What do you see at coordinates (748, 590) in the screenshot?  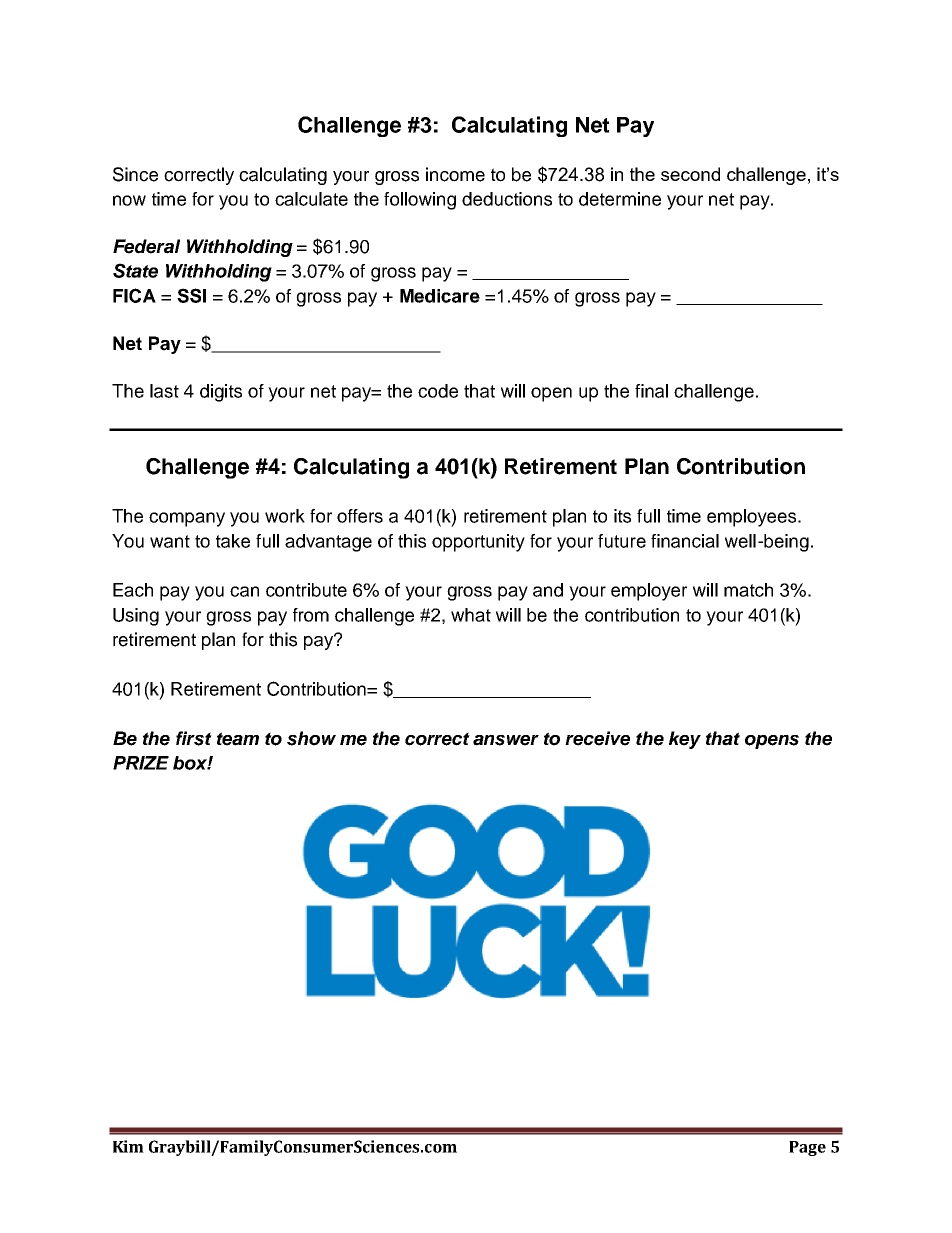 I see `match` at bounding box center [748, 590].
